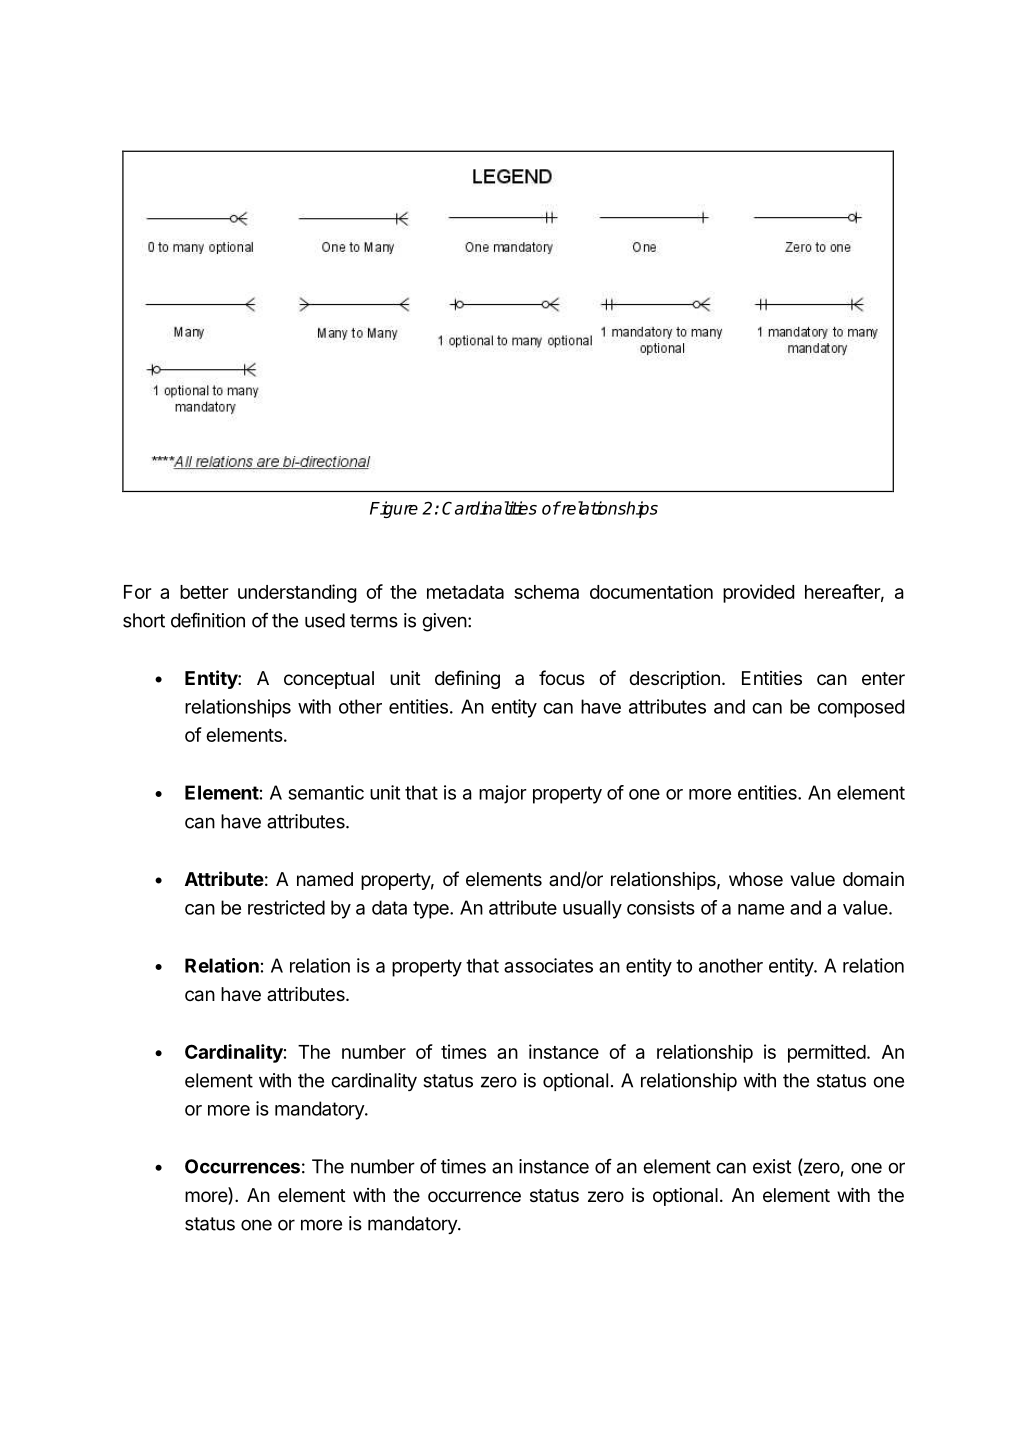  Describe the element at coordinates (756, 879) in the screenshot. I see `whose` at that location.
